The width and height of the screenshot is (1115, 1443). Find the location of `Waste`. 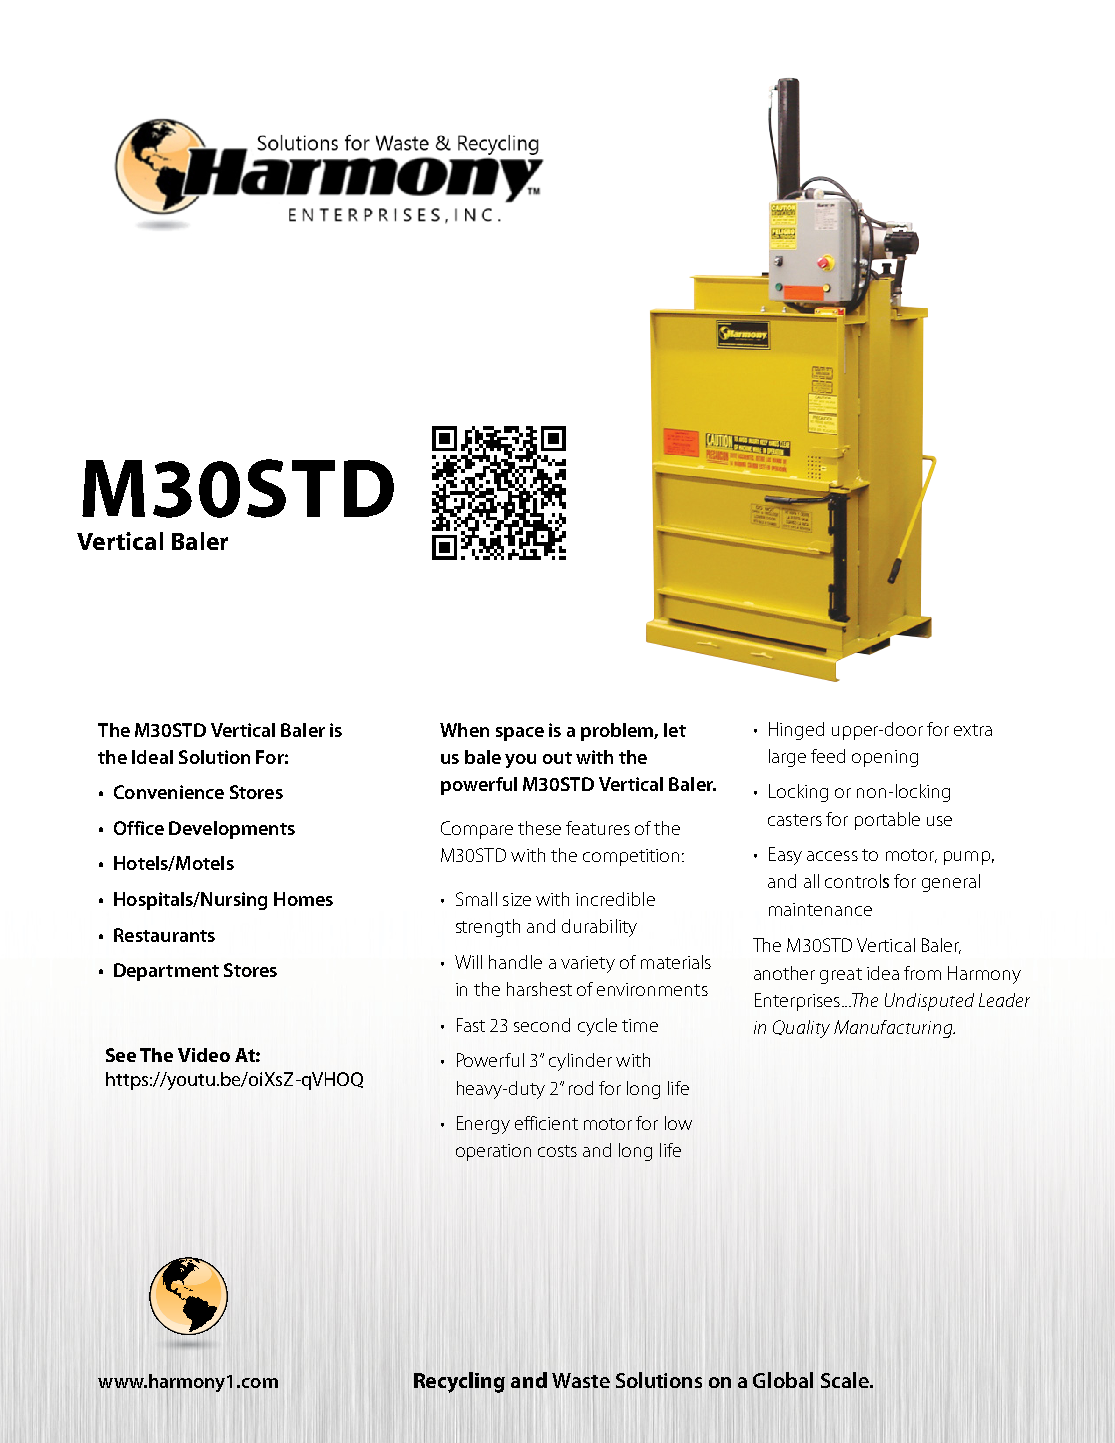

Waste is located at coordinates (581, 1380).
